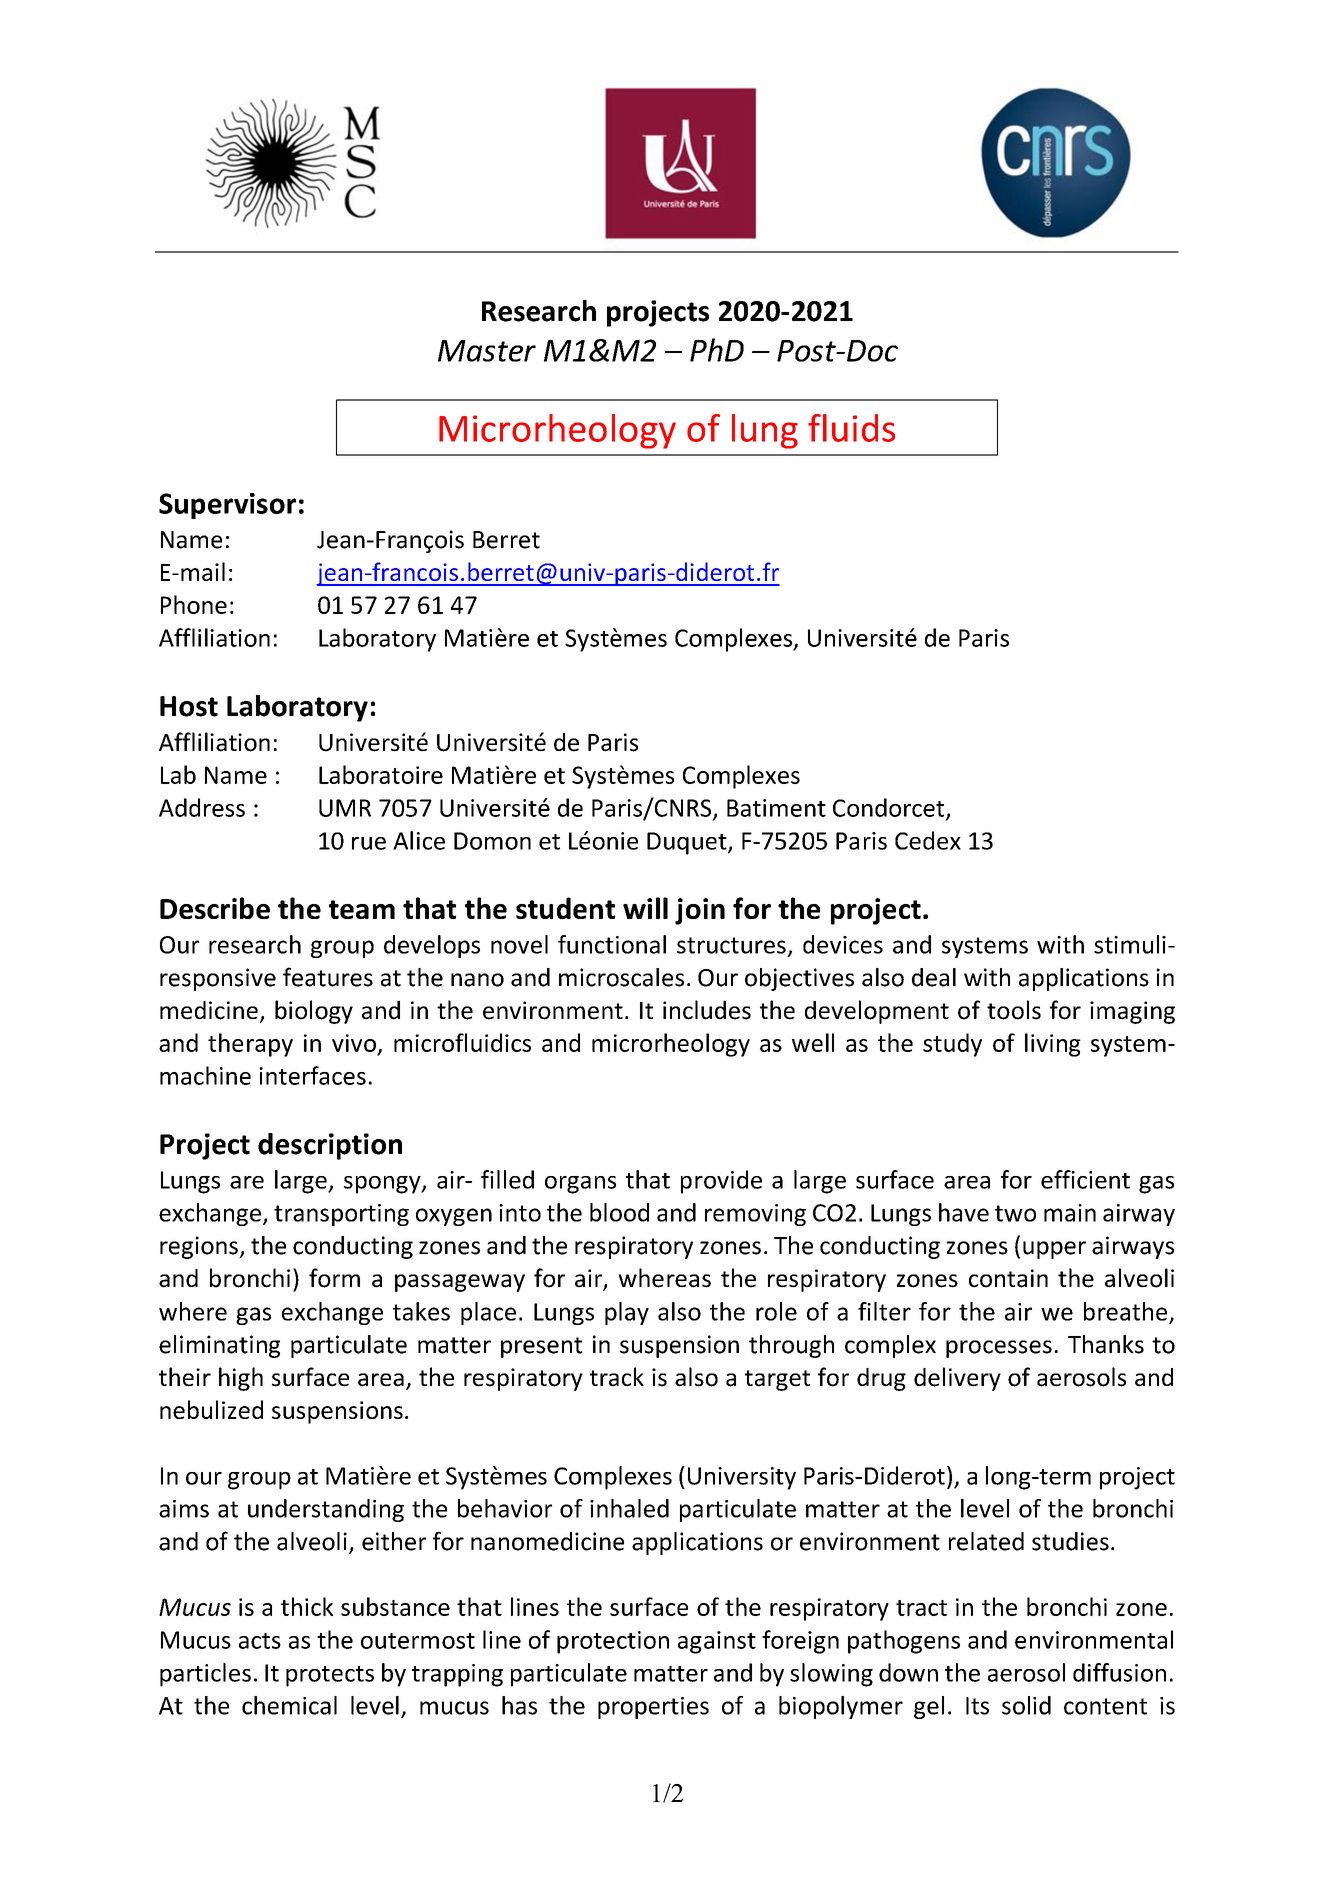  Describe the element at coordinates (227, 506) in the screenshot. I see `Supervisor` at that location.
